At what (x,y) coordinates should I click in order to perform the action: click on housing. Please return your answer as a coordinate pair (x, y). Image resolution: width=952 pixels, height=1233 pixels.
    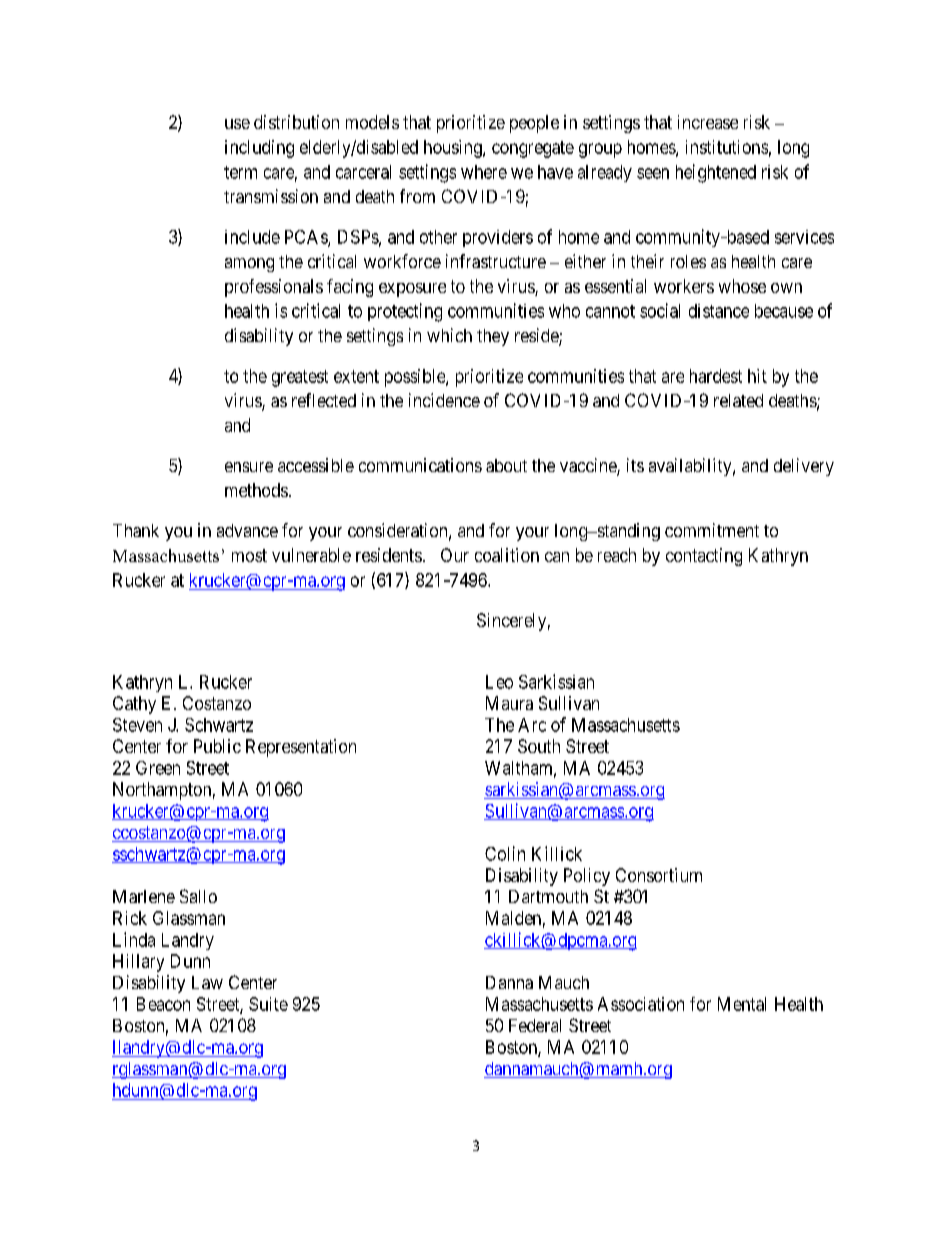
    Looking at the image, I should click on (454, 149).
